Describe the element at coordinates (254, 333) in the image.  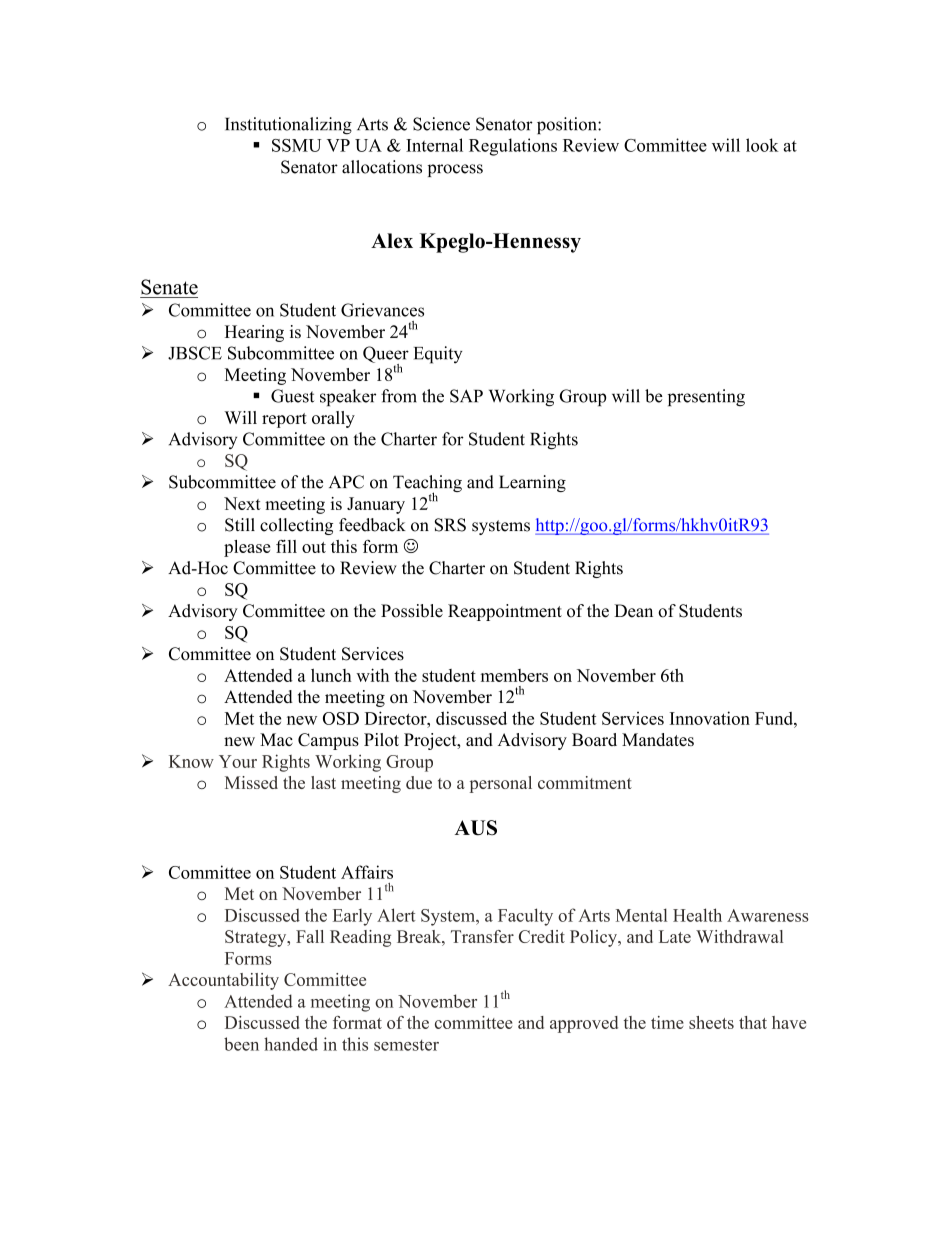
I see `Hearing` at that location.
